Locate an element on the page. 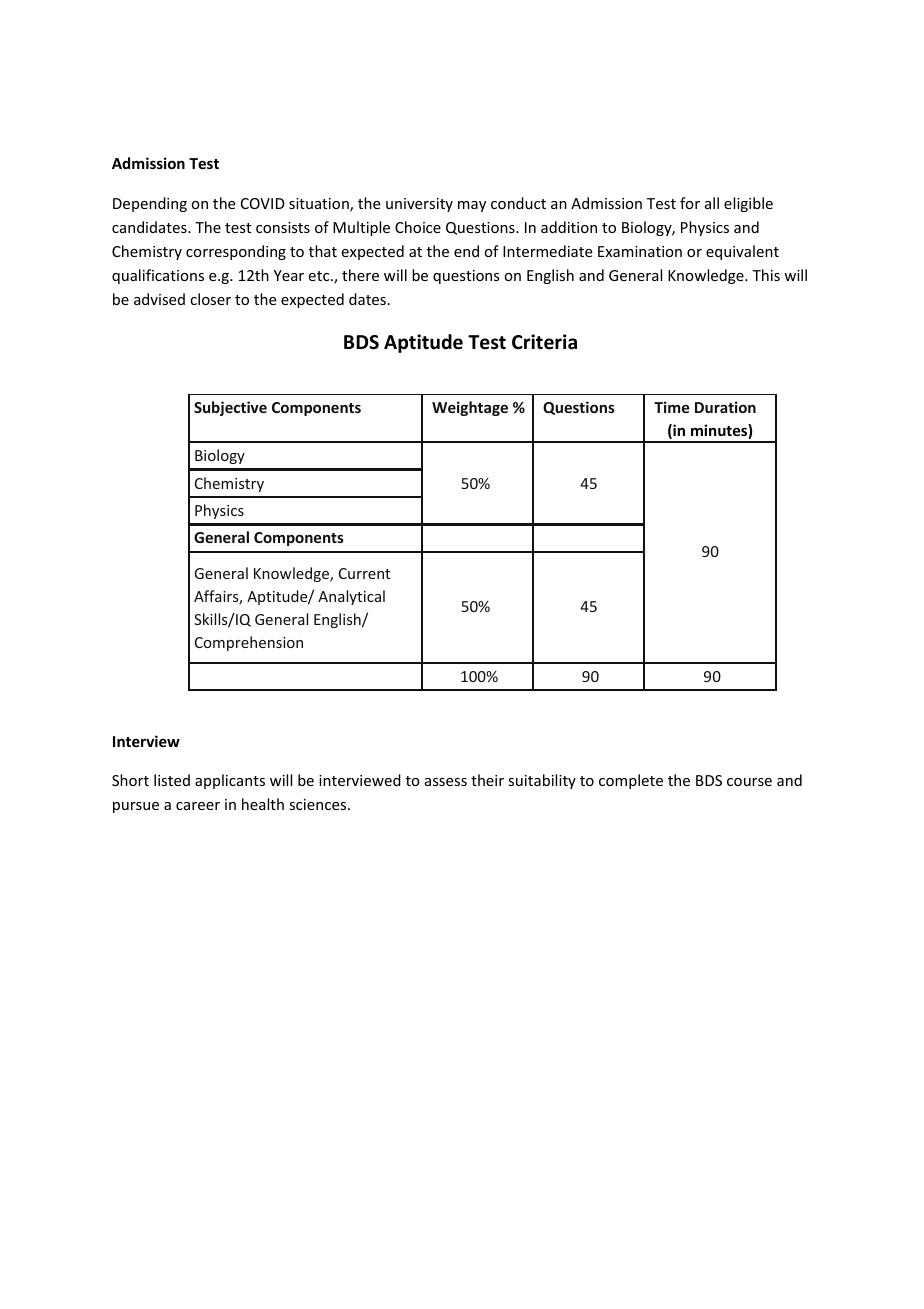 The height and width of the document is (1309, 924). applicants is located at coordinates (230, 781).
